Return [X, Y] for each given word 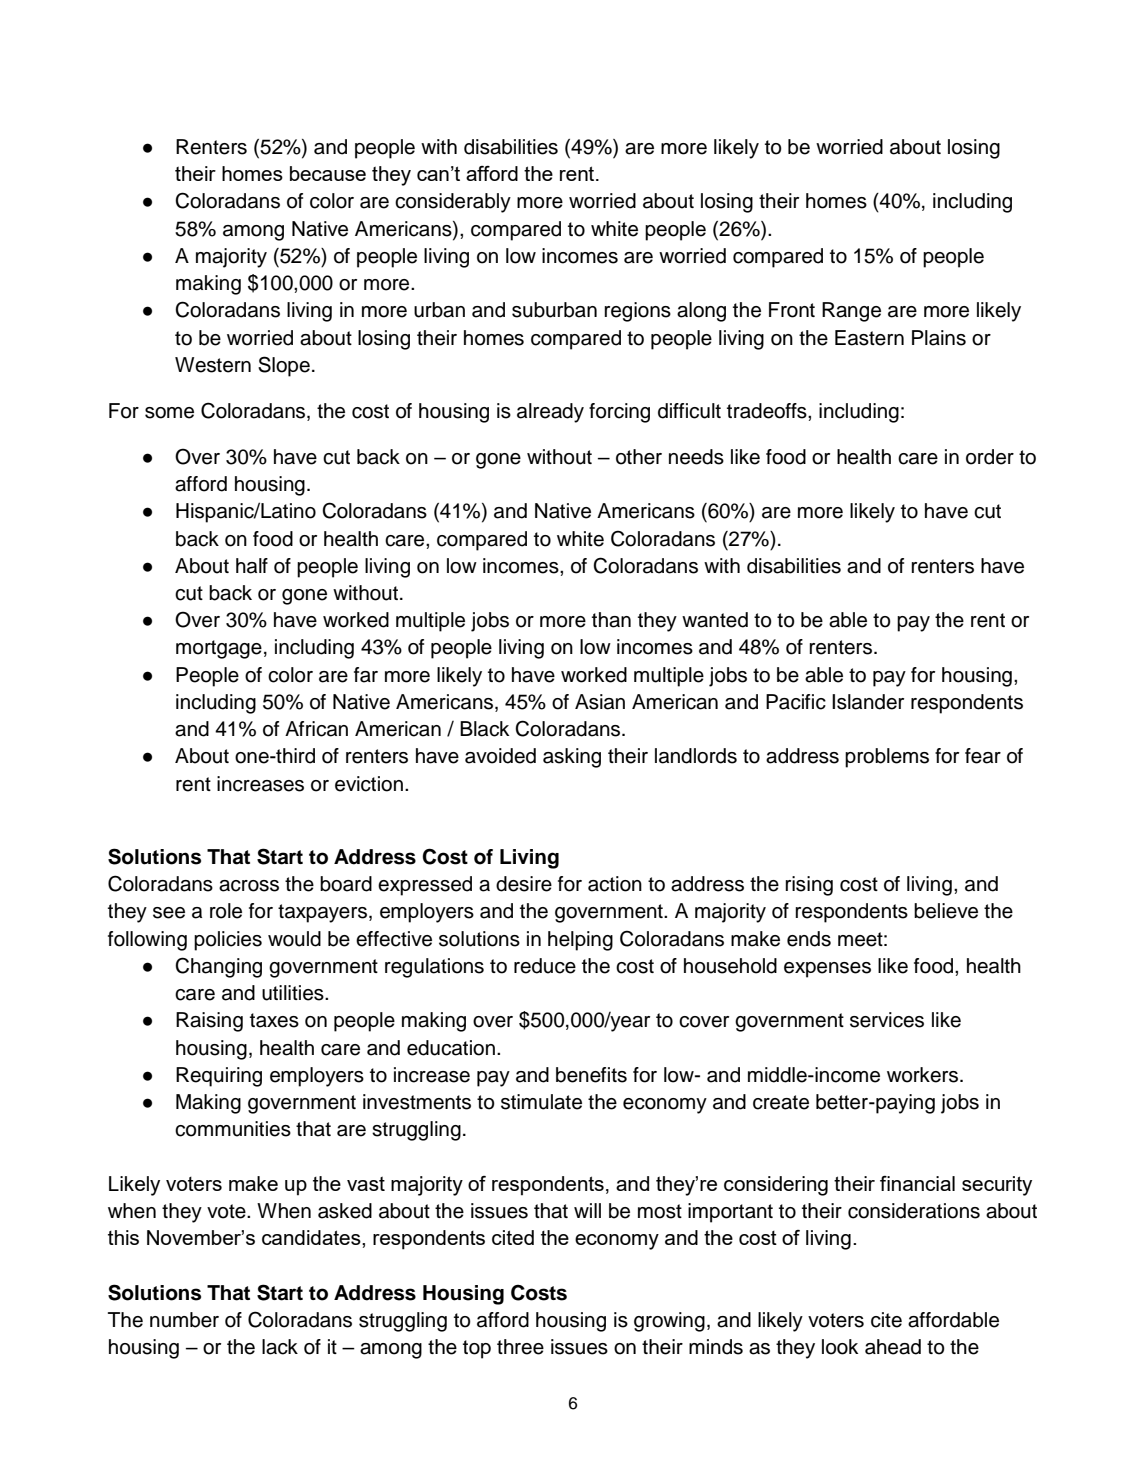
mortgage [219, 649]
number [184, 1320]
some [169, 413]
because [328, 173]
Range [851, 312]
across [249, 886]
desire [524, 884]
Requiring [219, 1077]
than [611, 620]
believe [946, 911]
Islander [868, 702]
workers [924, 1075]
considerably [453, 203]
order [990, 457]
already [550, 413]
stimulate [541, 1102]
